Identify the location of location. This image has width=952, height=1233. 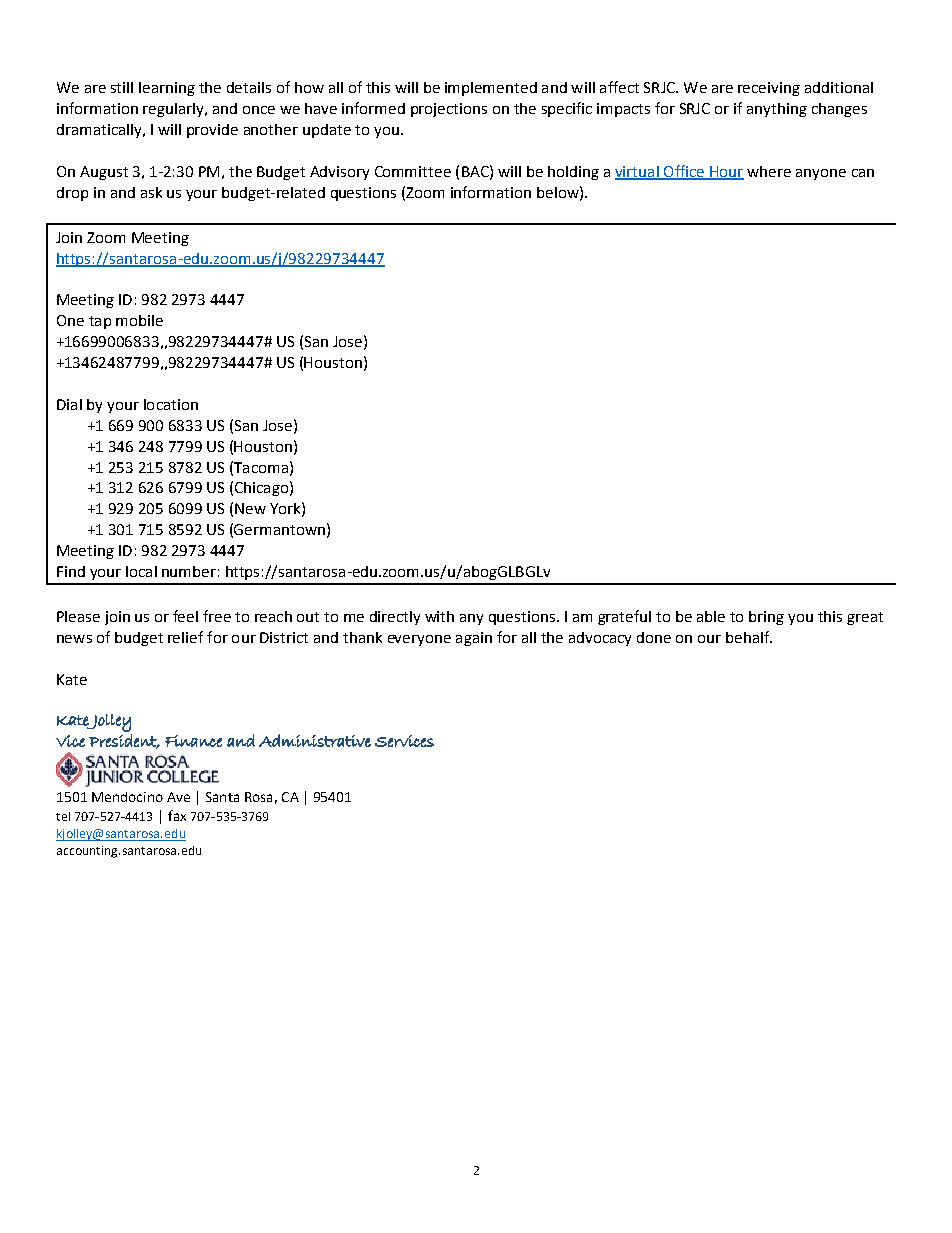
(171, 404).
